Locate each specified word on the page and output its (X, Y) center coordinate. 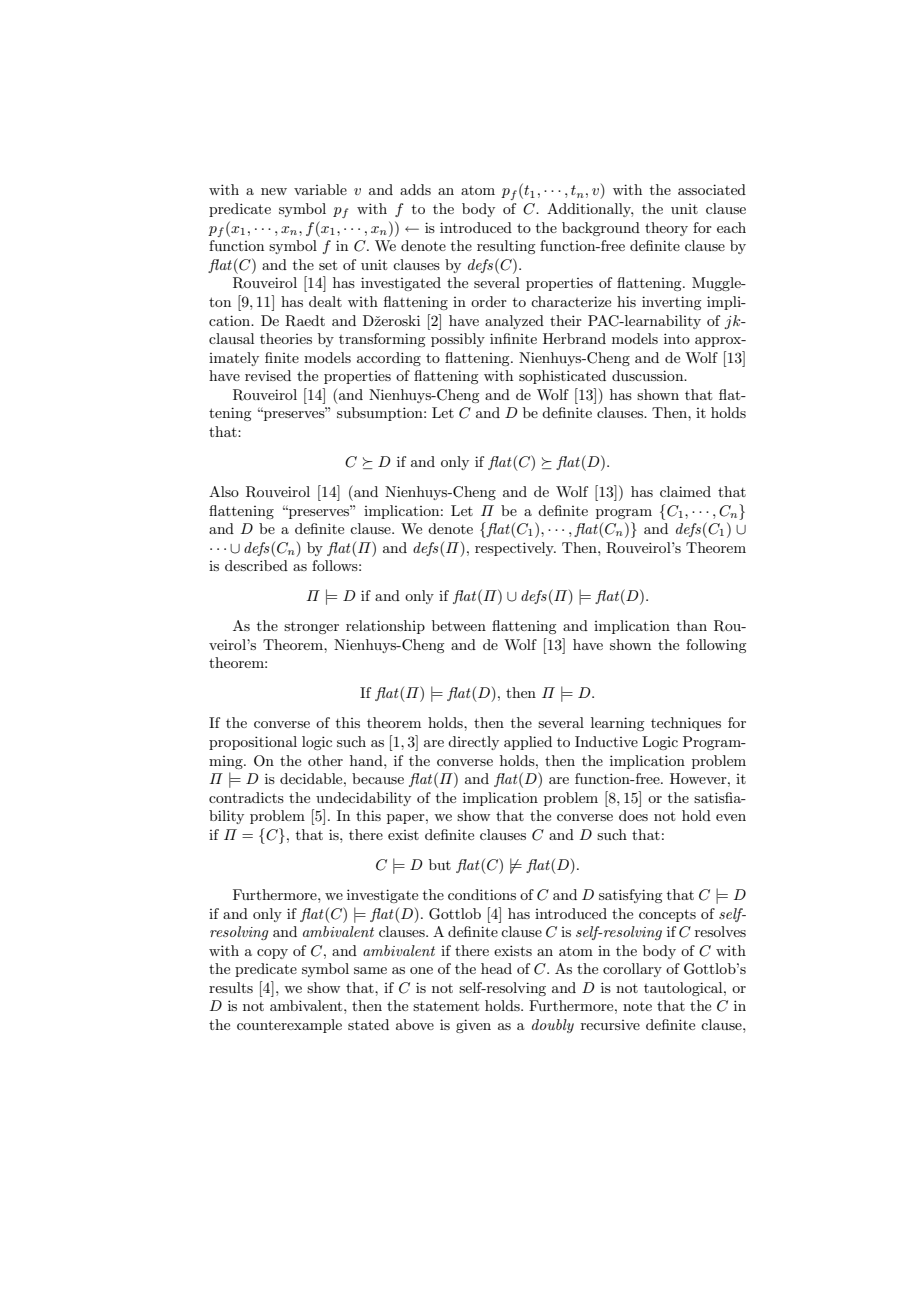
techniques (686, 724)
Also (224, 491)
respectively (515, 549)
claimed (685, 491)
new (274, 191)
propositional (253, 743)
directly (473, 743)
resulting (506, 247)
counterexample (289, 1026)
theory (666, 229)
